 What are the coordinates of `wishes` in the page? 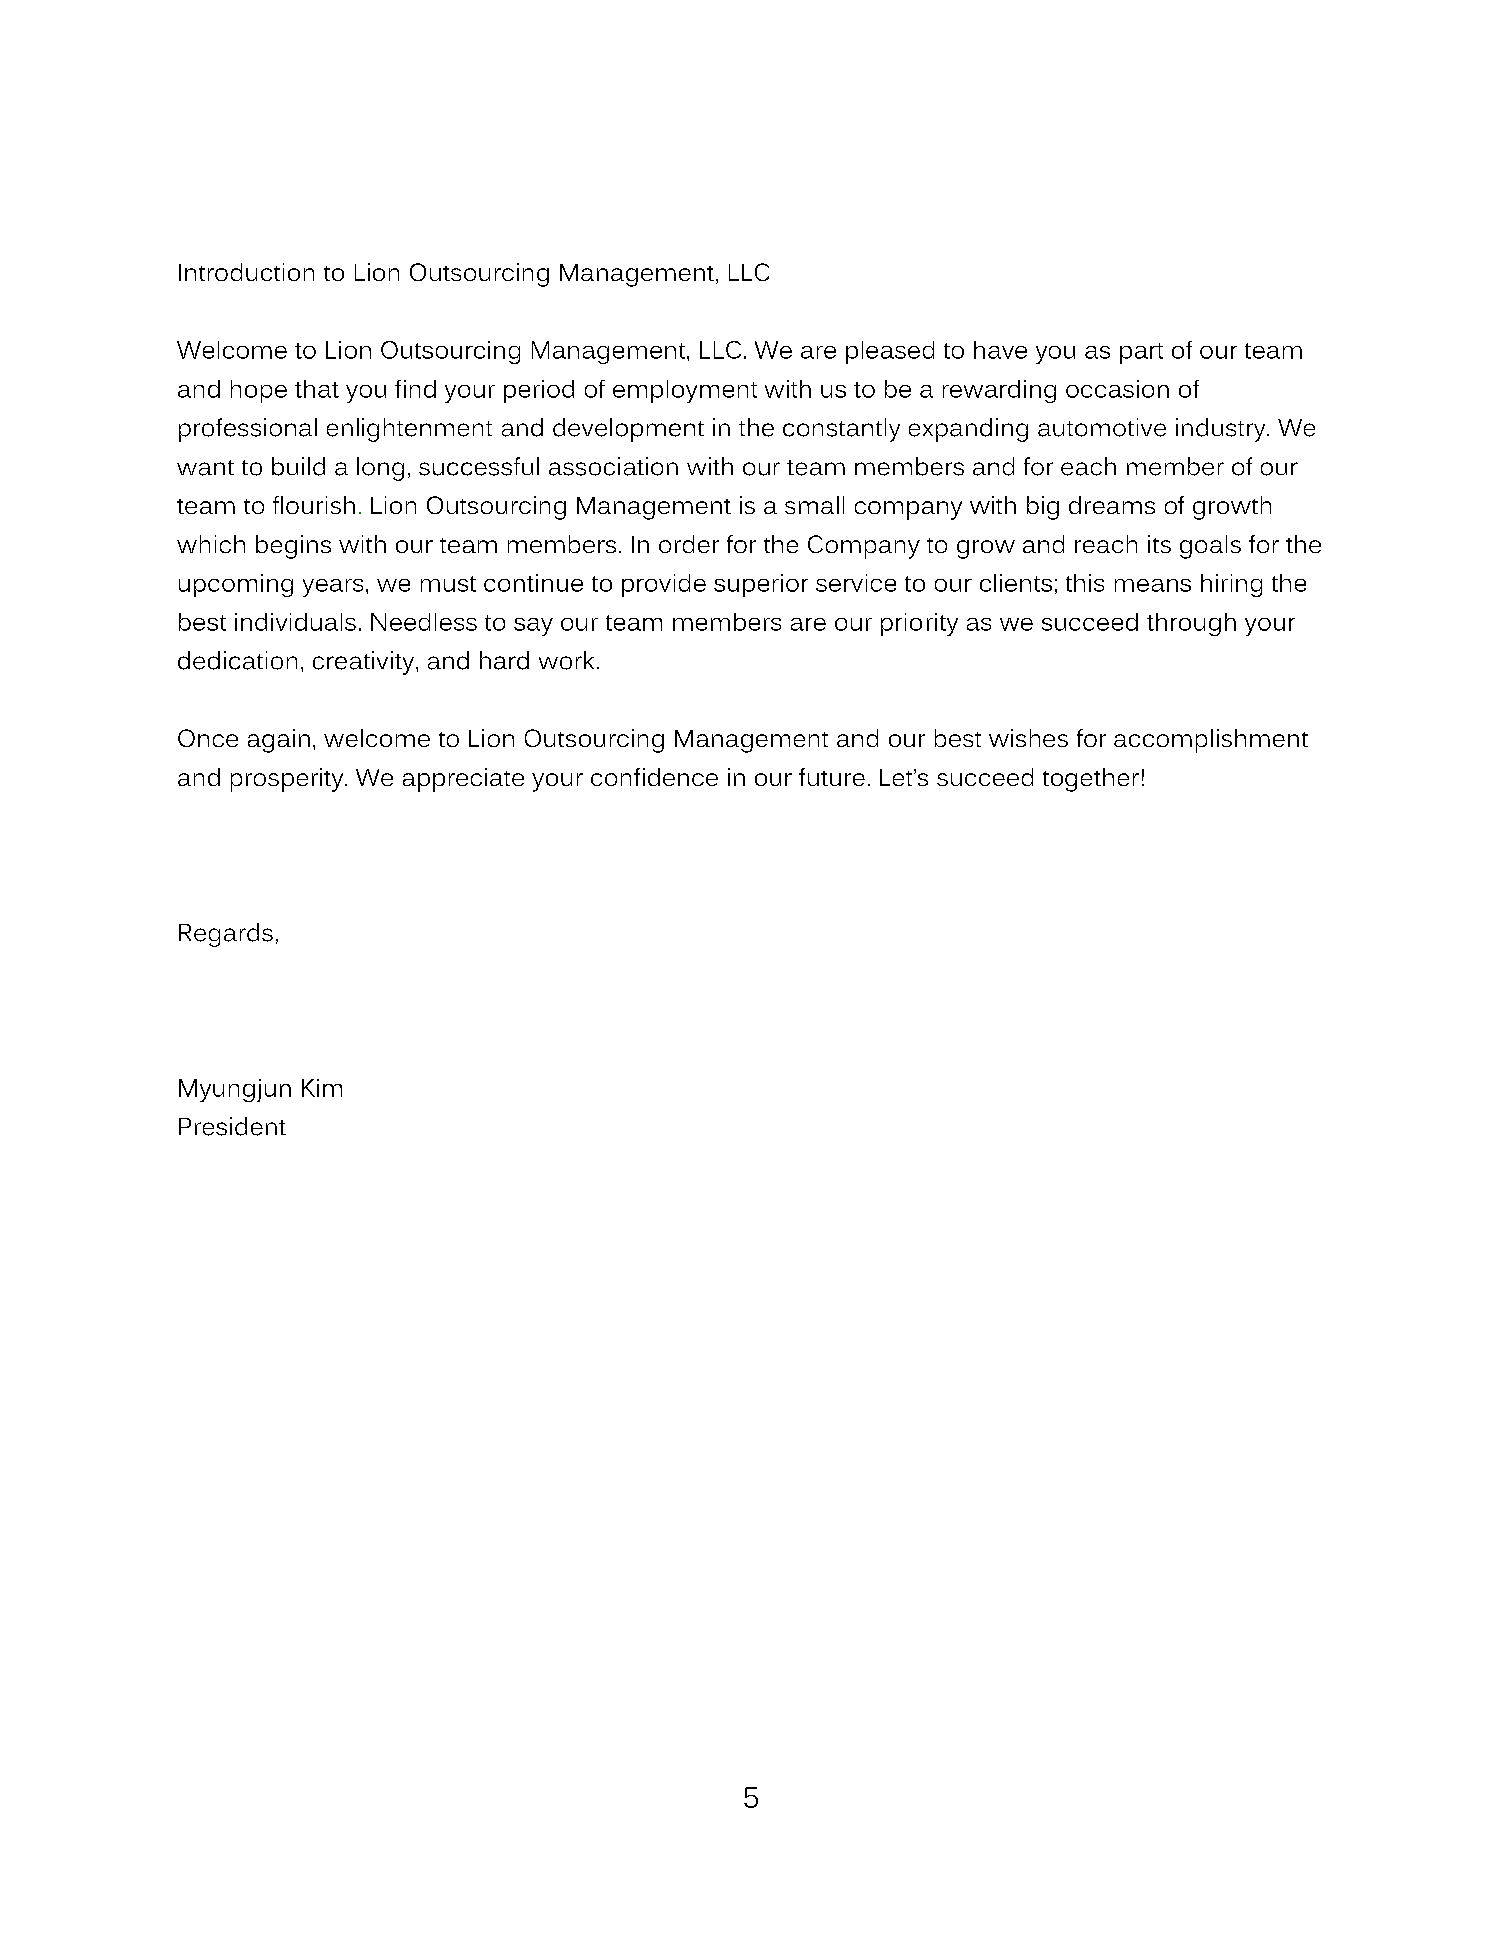 It's located at (1028, 738).
